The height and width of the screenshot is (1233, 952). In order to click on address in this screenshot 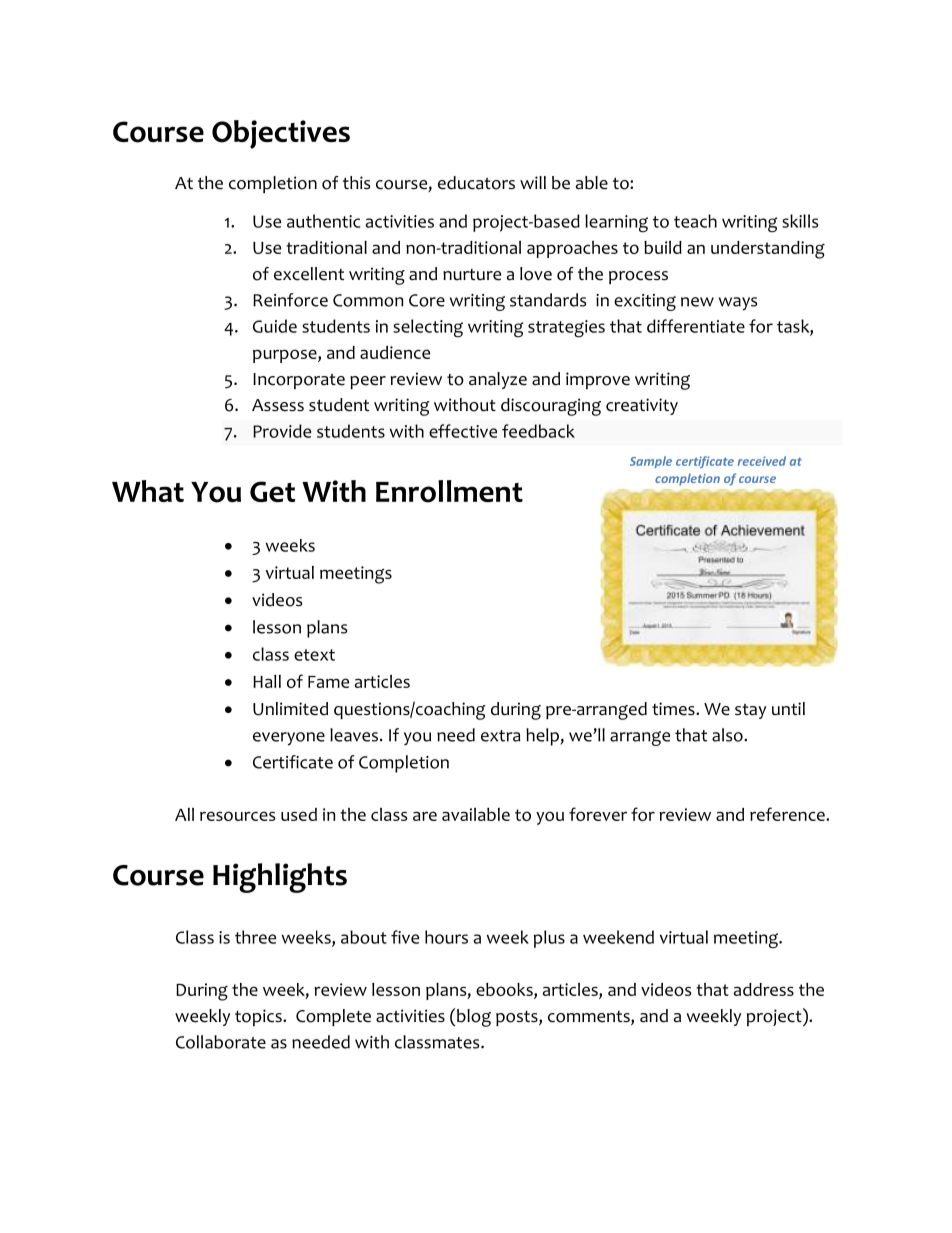, I will do `click(764, 989)`.
